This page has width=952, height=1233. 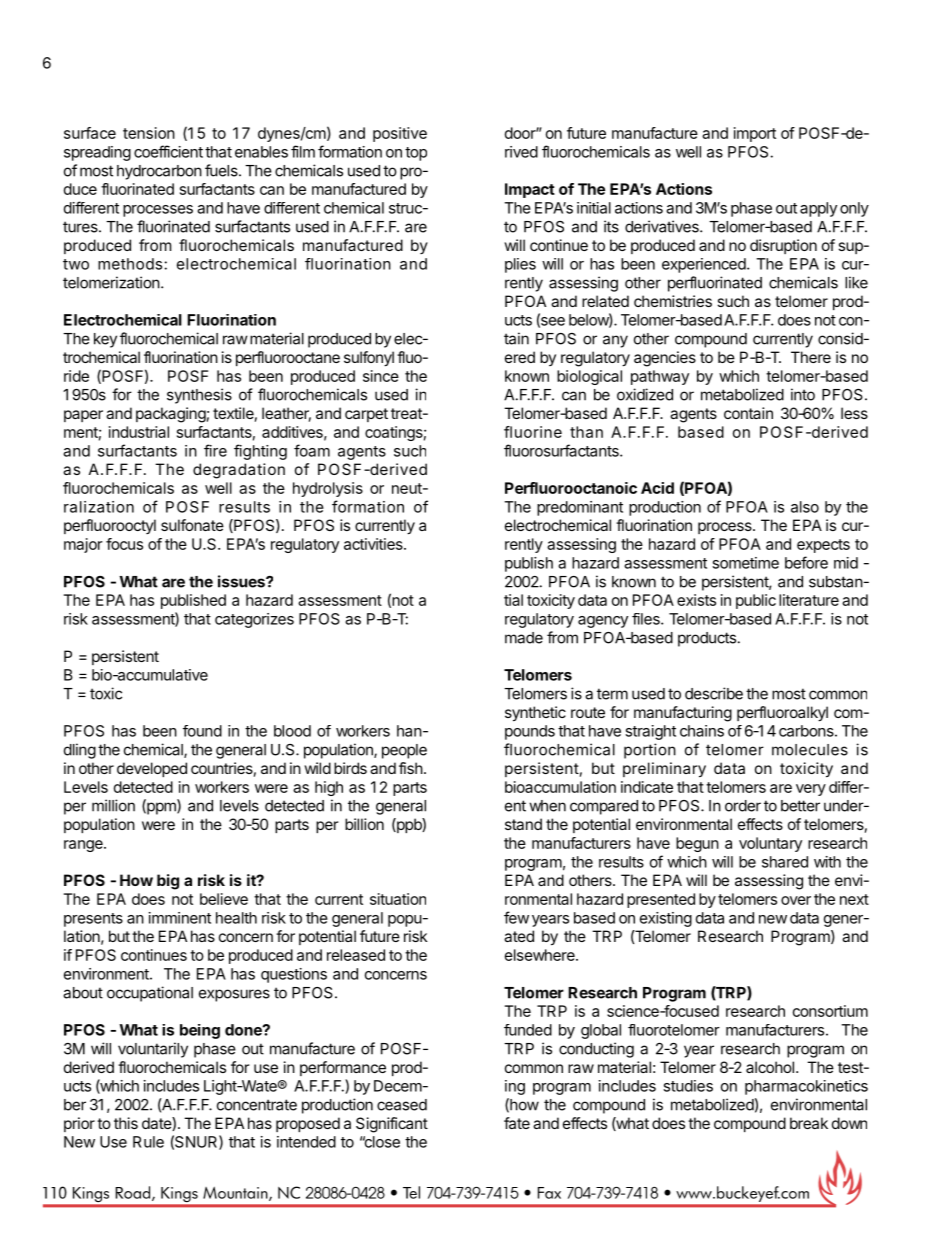 What do you see at coordinates (159, 172) in the page?
I see `hydrocarbon` at bounding box center [159, 172].
